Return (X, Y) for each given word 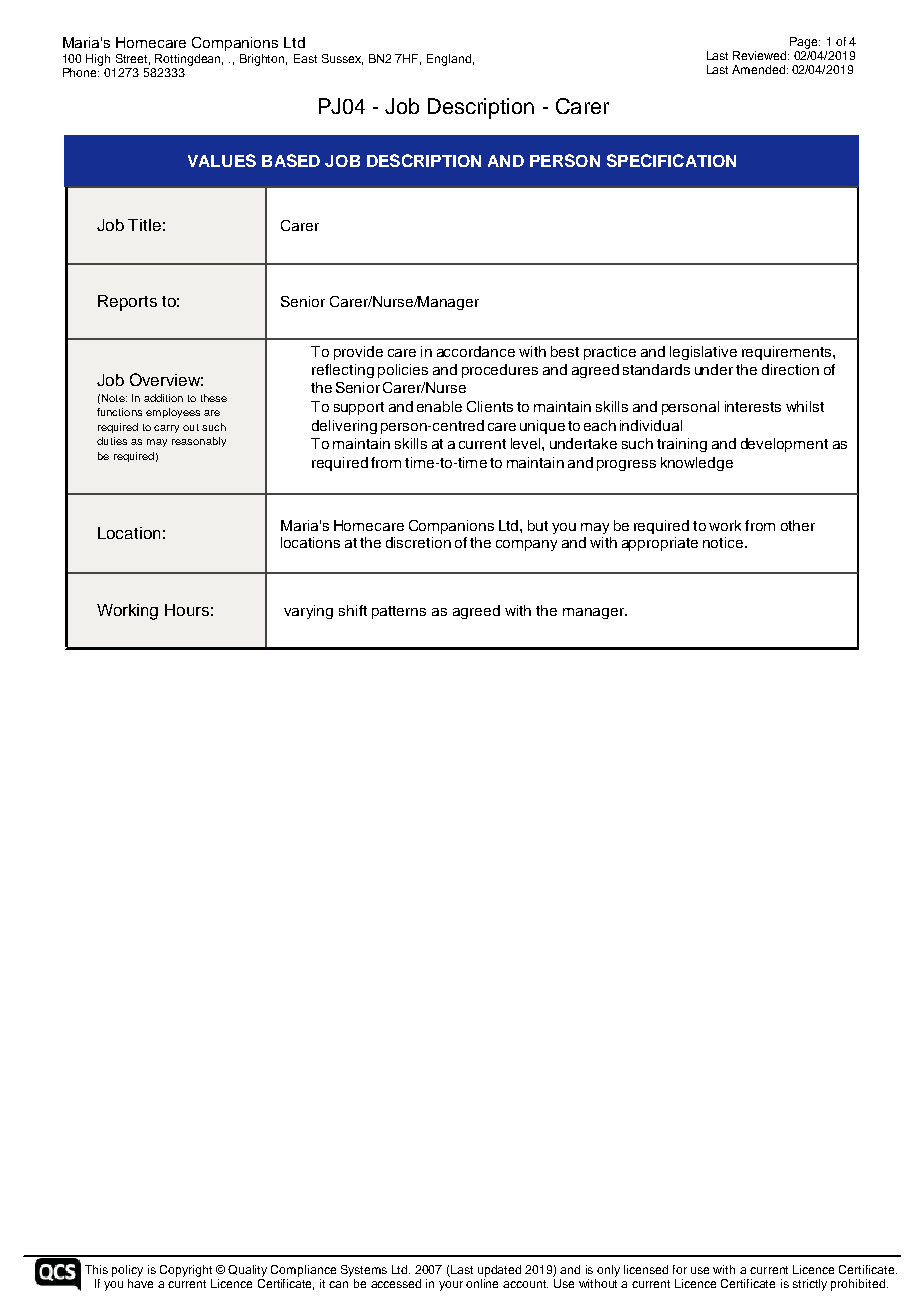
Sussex (342, 59)
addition (163, 398)
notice (723, 542)
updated (499, 1271)
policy (127, 1271)
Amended (760, 69)
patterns (399, 612)
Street (133, 59)
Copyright (186, 1271)
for (680, 1269)
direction (790, 369)
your (451, 1286)
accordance (476, 351)
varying (308, 612)
